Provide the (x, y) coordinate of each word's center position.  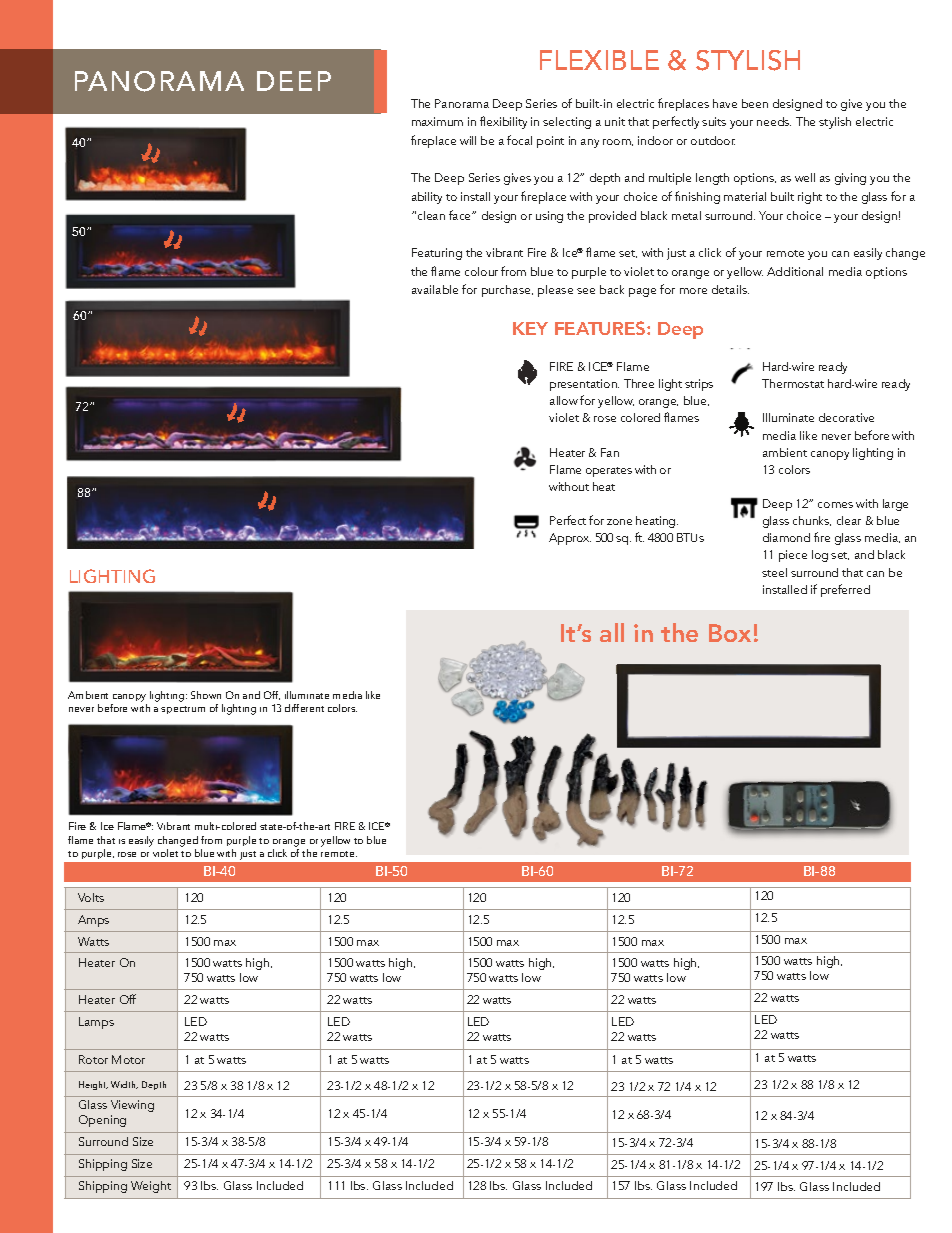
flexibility (503, 122)
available (435, 289)
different (304, 708)
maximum (437, 121)
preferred (845, 590)
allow (564, 400)
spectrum (183, 710)
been (755, 103)
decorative (846, 417)
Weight (151, 1187)
